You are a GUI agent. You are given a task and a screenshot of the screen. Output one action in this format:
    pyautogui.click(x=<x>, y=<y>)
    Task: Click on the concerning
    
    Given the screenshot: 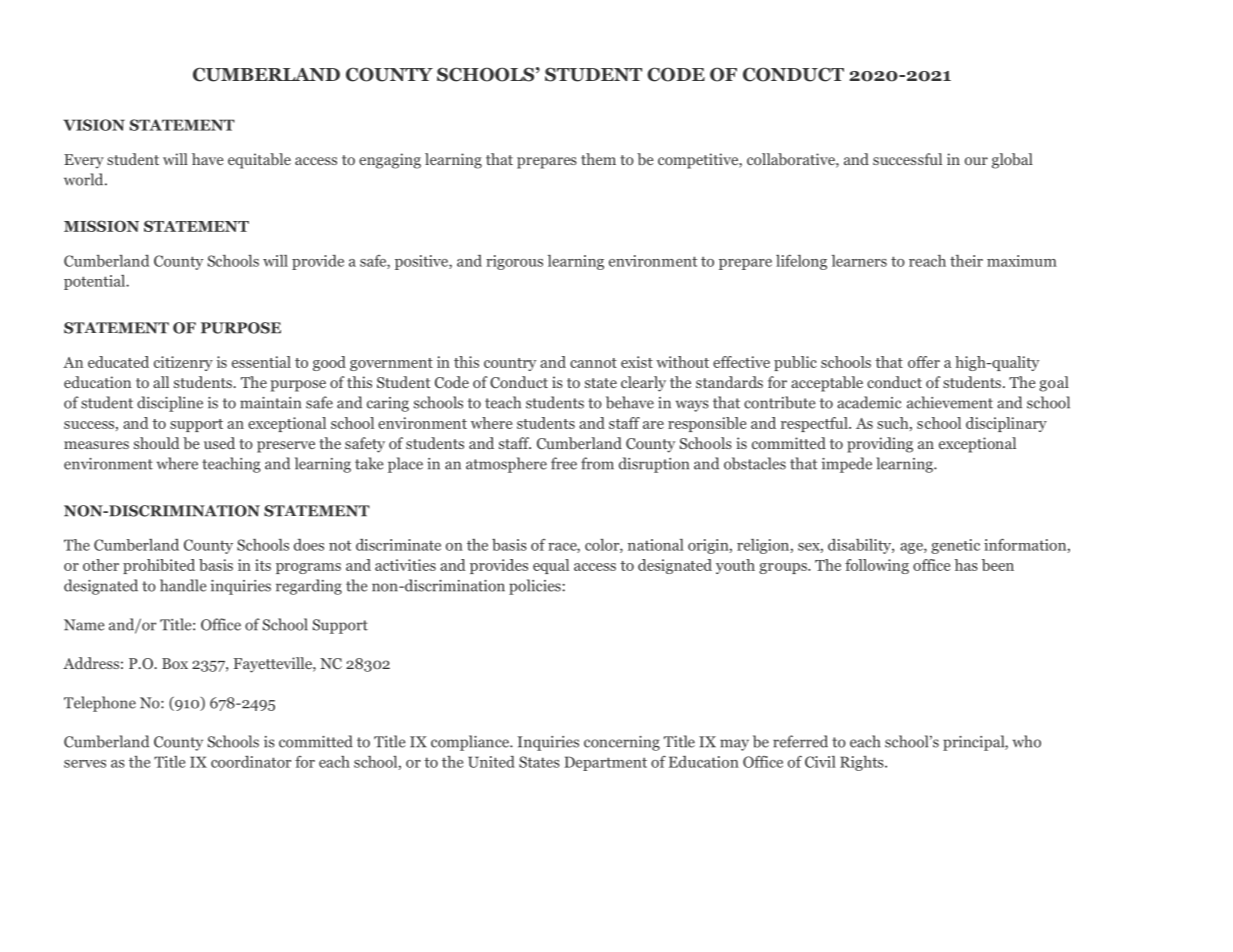 What is the action you would take?
    pyautogui.click(x=622, y=743)
